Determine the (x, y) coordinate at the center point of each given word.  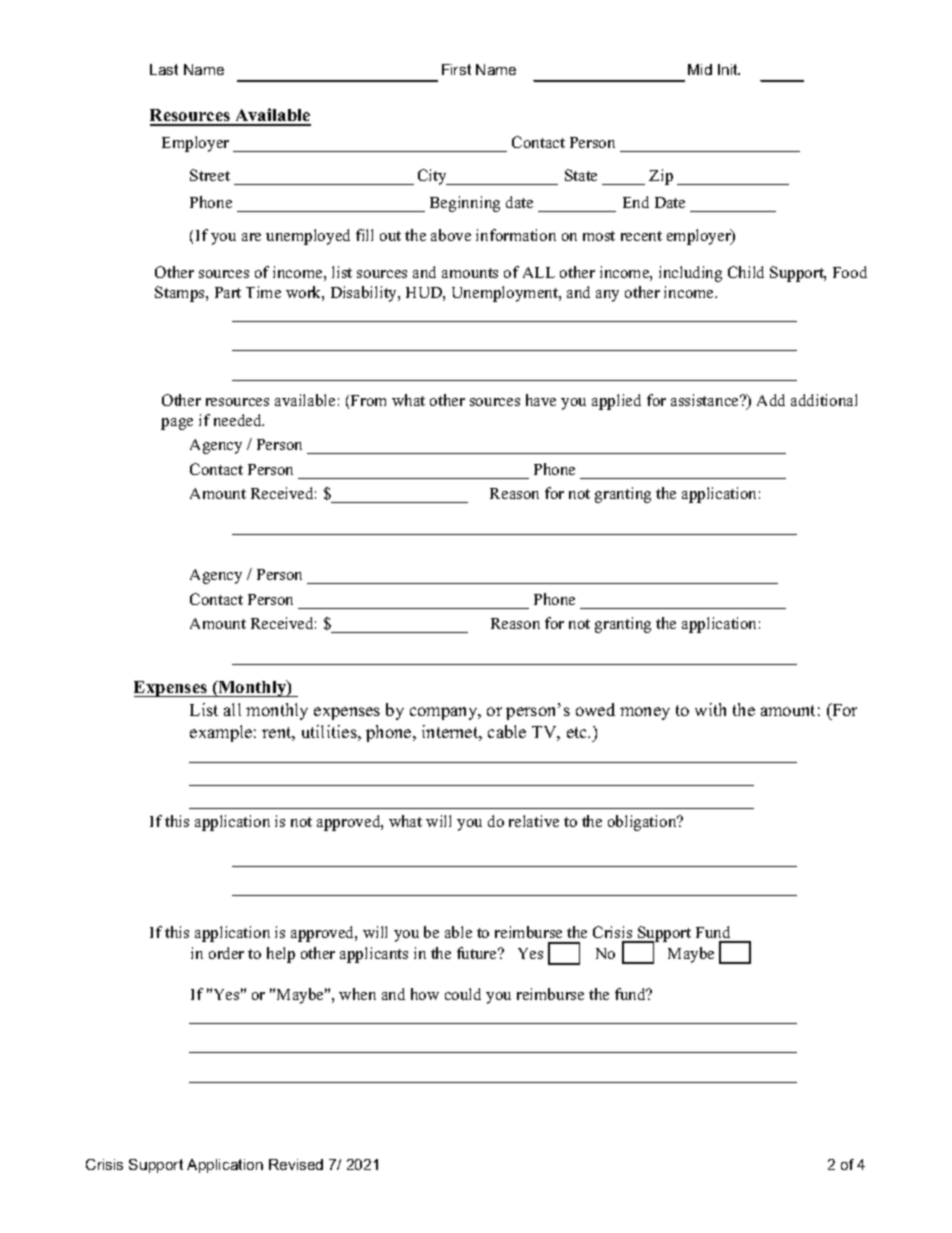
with (710, 709)
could (463, 994)
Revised (296, 1164)
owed (595, 709)
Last (164, 69)
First (456, 69)
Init (729, 69)
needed (239, 420)
